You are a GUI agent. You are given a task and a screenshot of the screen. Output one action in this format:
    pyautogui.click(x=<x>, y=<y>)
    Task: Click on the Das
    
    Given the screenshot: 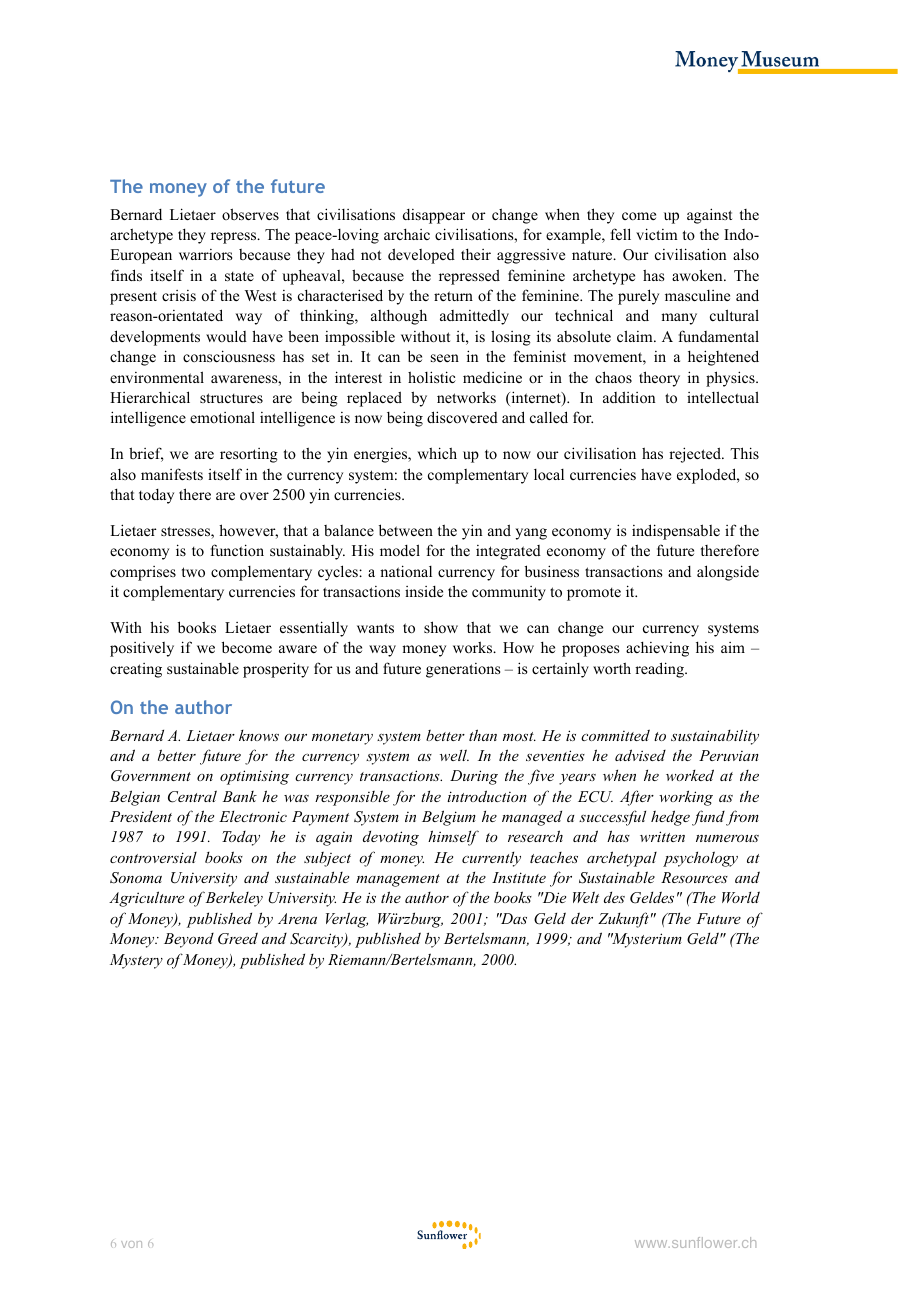 What is the action you would take?
    pyautogui.click(x=513, y=918)
